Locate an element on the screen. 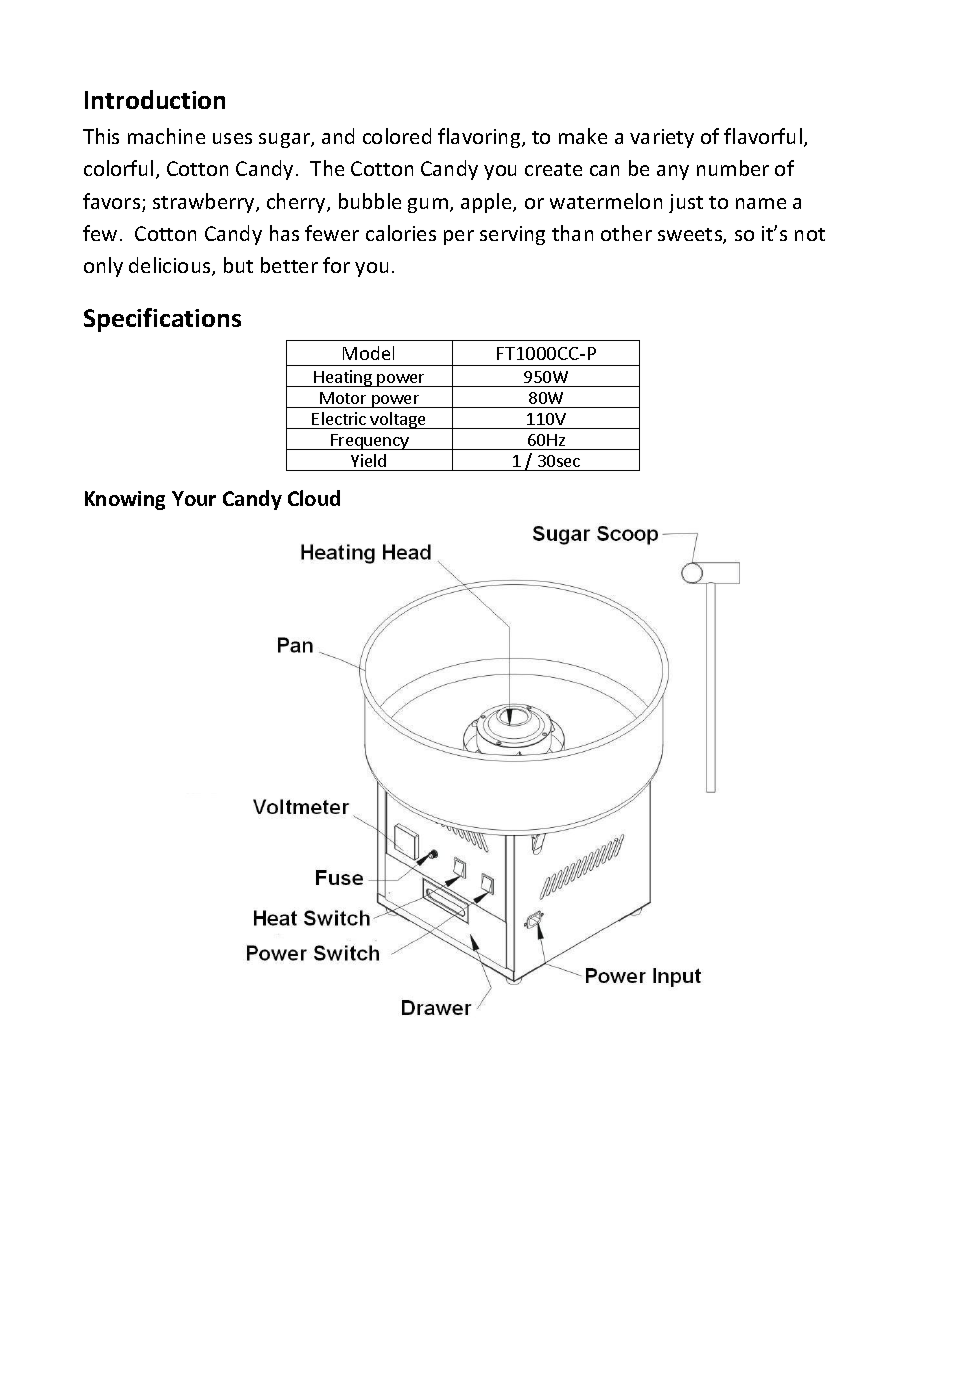  voltage is located at coordinates (398, 420).
